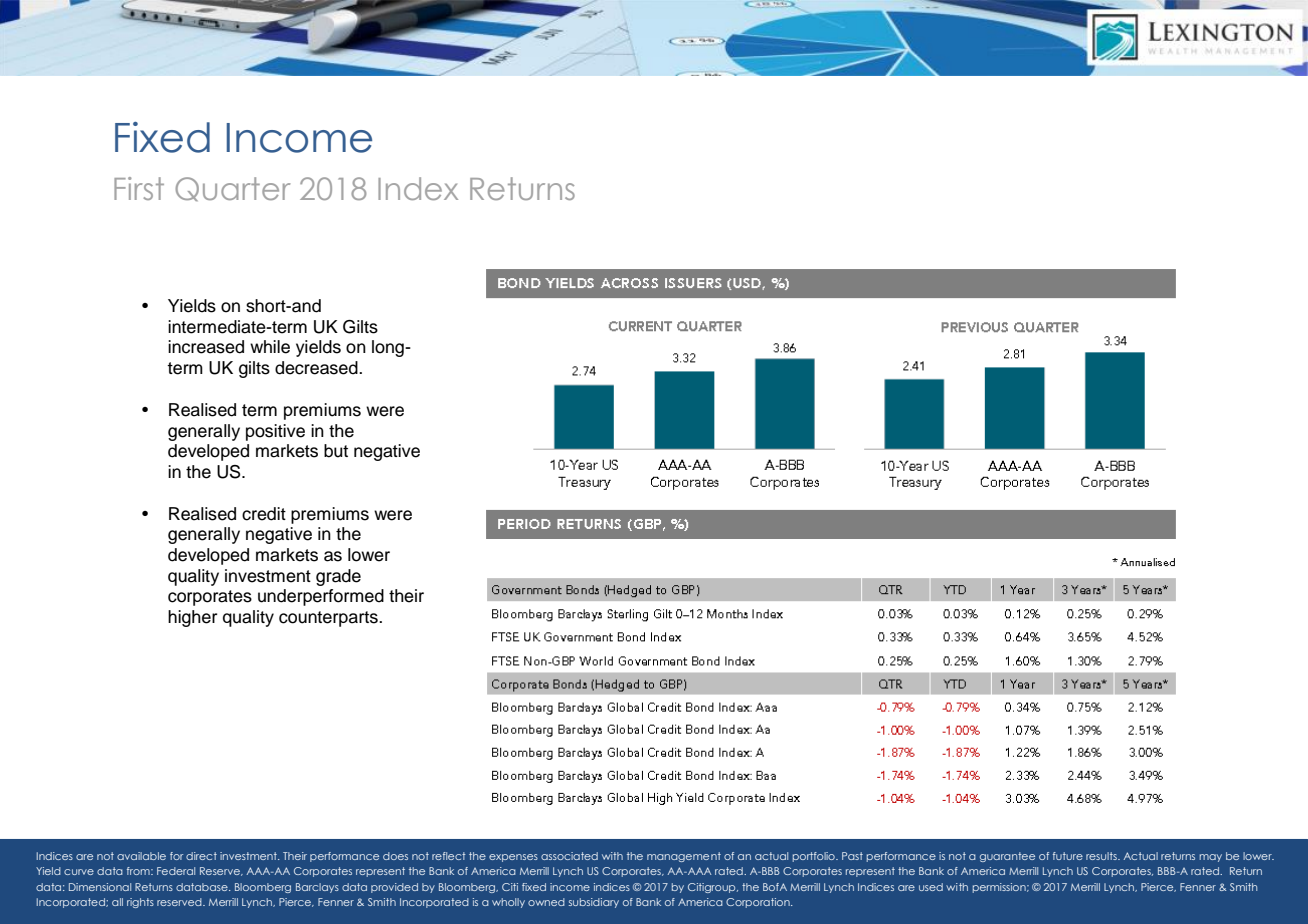  Describe the element at coordinates (321, 597) in the screenshot. I see `underperformed` at that location.
